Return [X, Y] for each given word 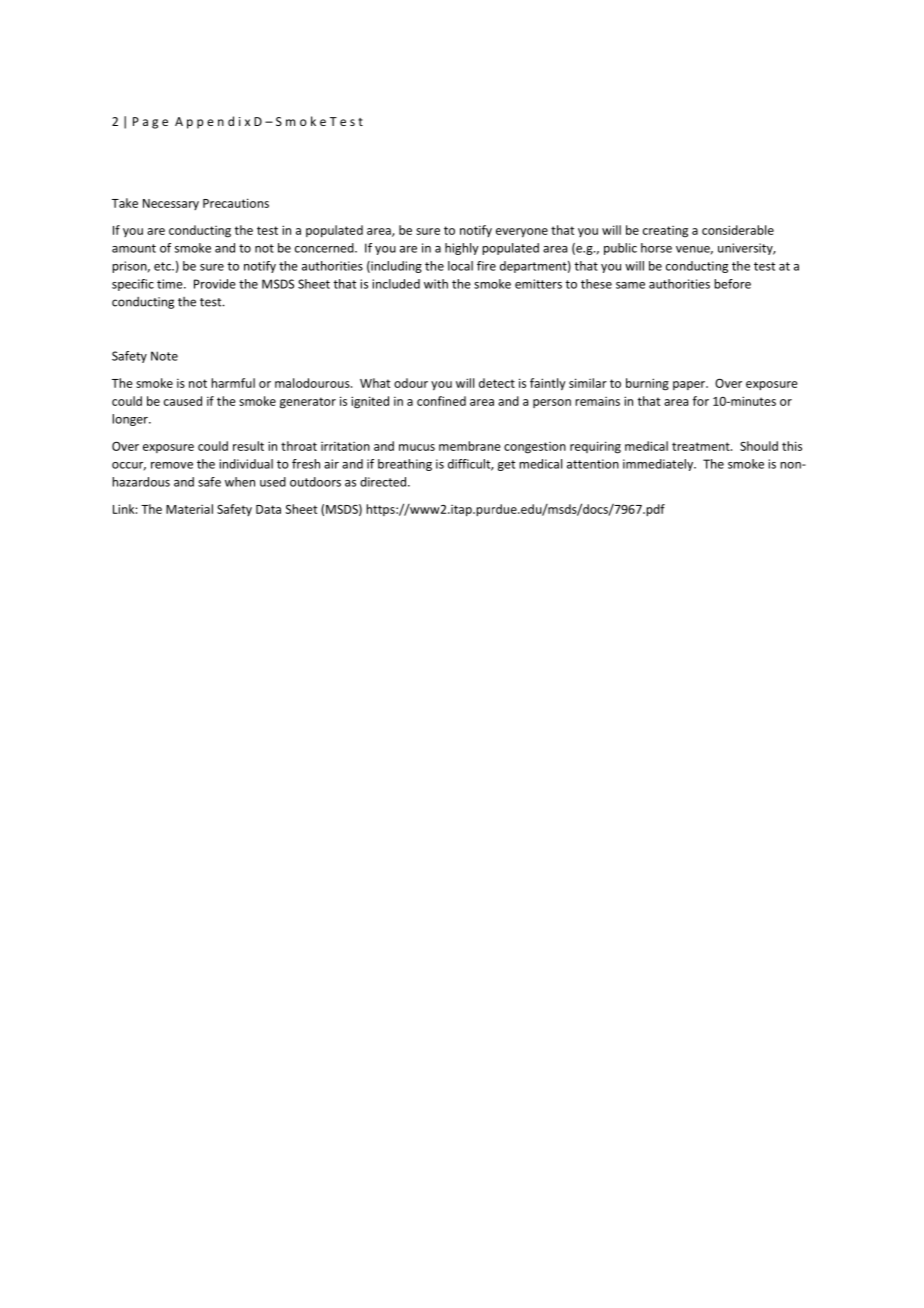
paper [690, 385]
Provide [215, 284]
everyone [522, 233]
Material [189, 509]
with [436, 284]
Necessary [171, 204]
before [732, 284]
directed [384, 482]
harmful [233, 383]
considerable [738, 230]
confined [441, 401]
